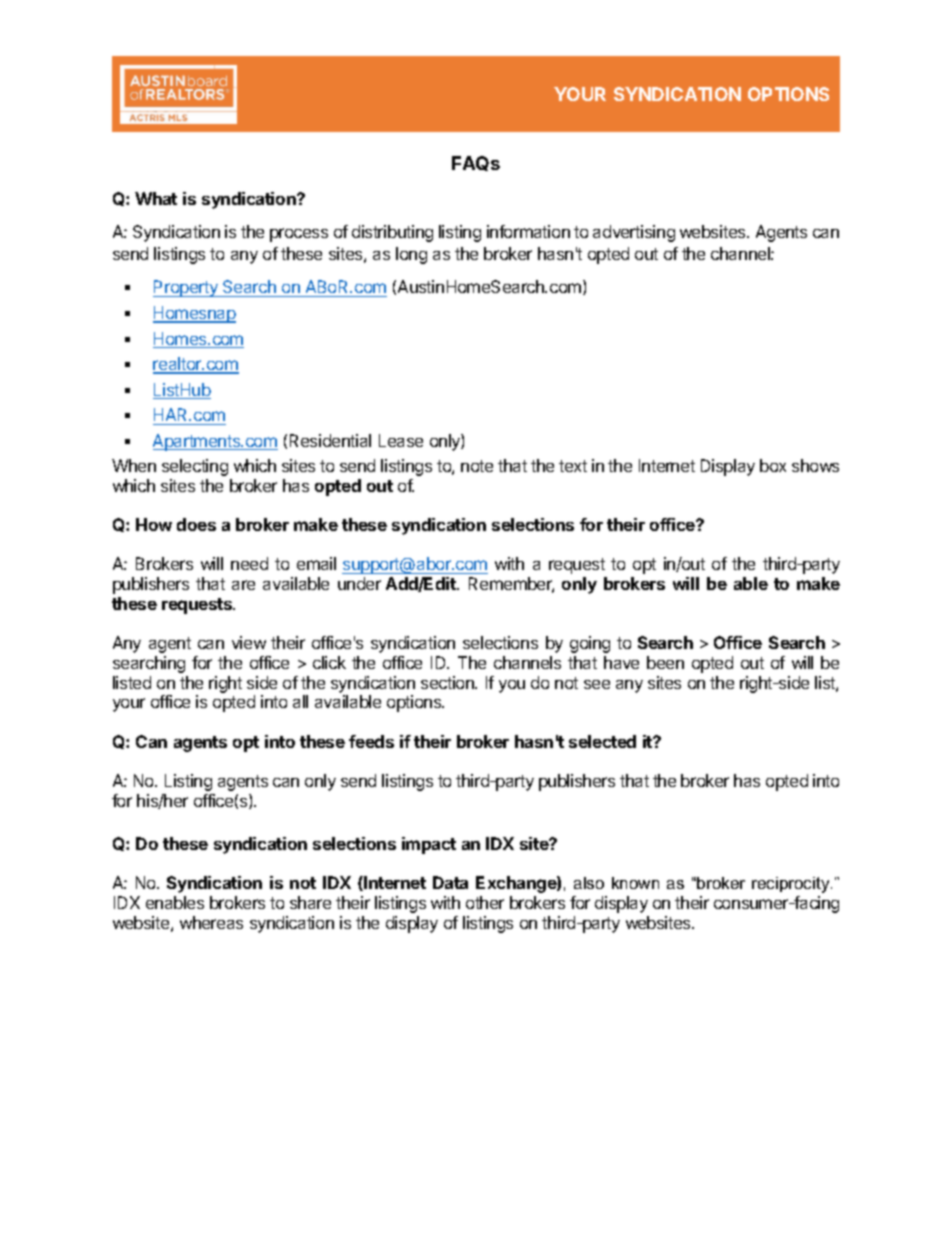  Describe the element at coordinates (602, 741) in the screenshot. I see `selected` at that location.
